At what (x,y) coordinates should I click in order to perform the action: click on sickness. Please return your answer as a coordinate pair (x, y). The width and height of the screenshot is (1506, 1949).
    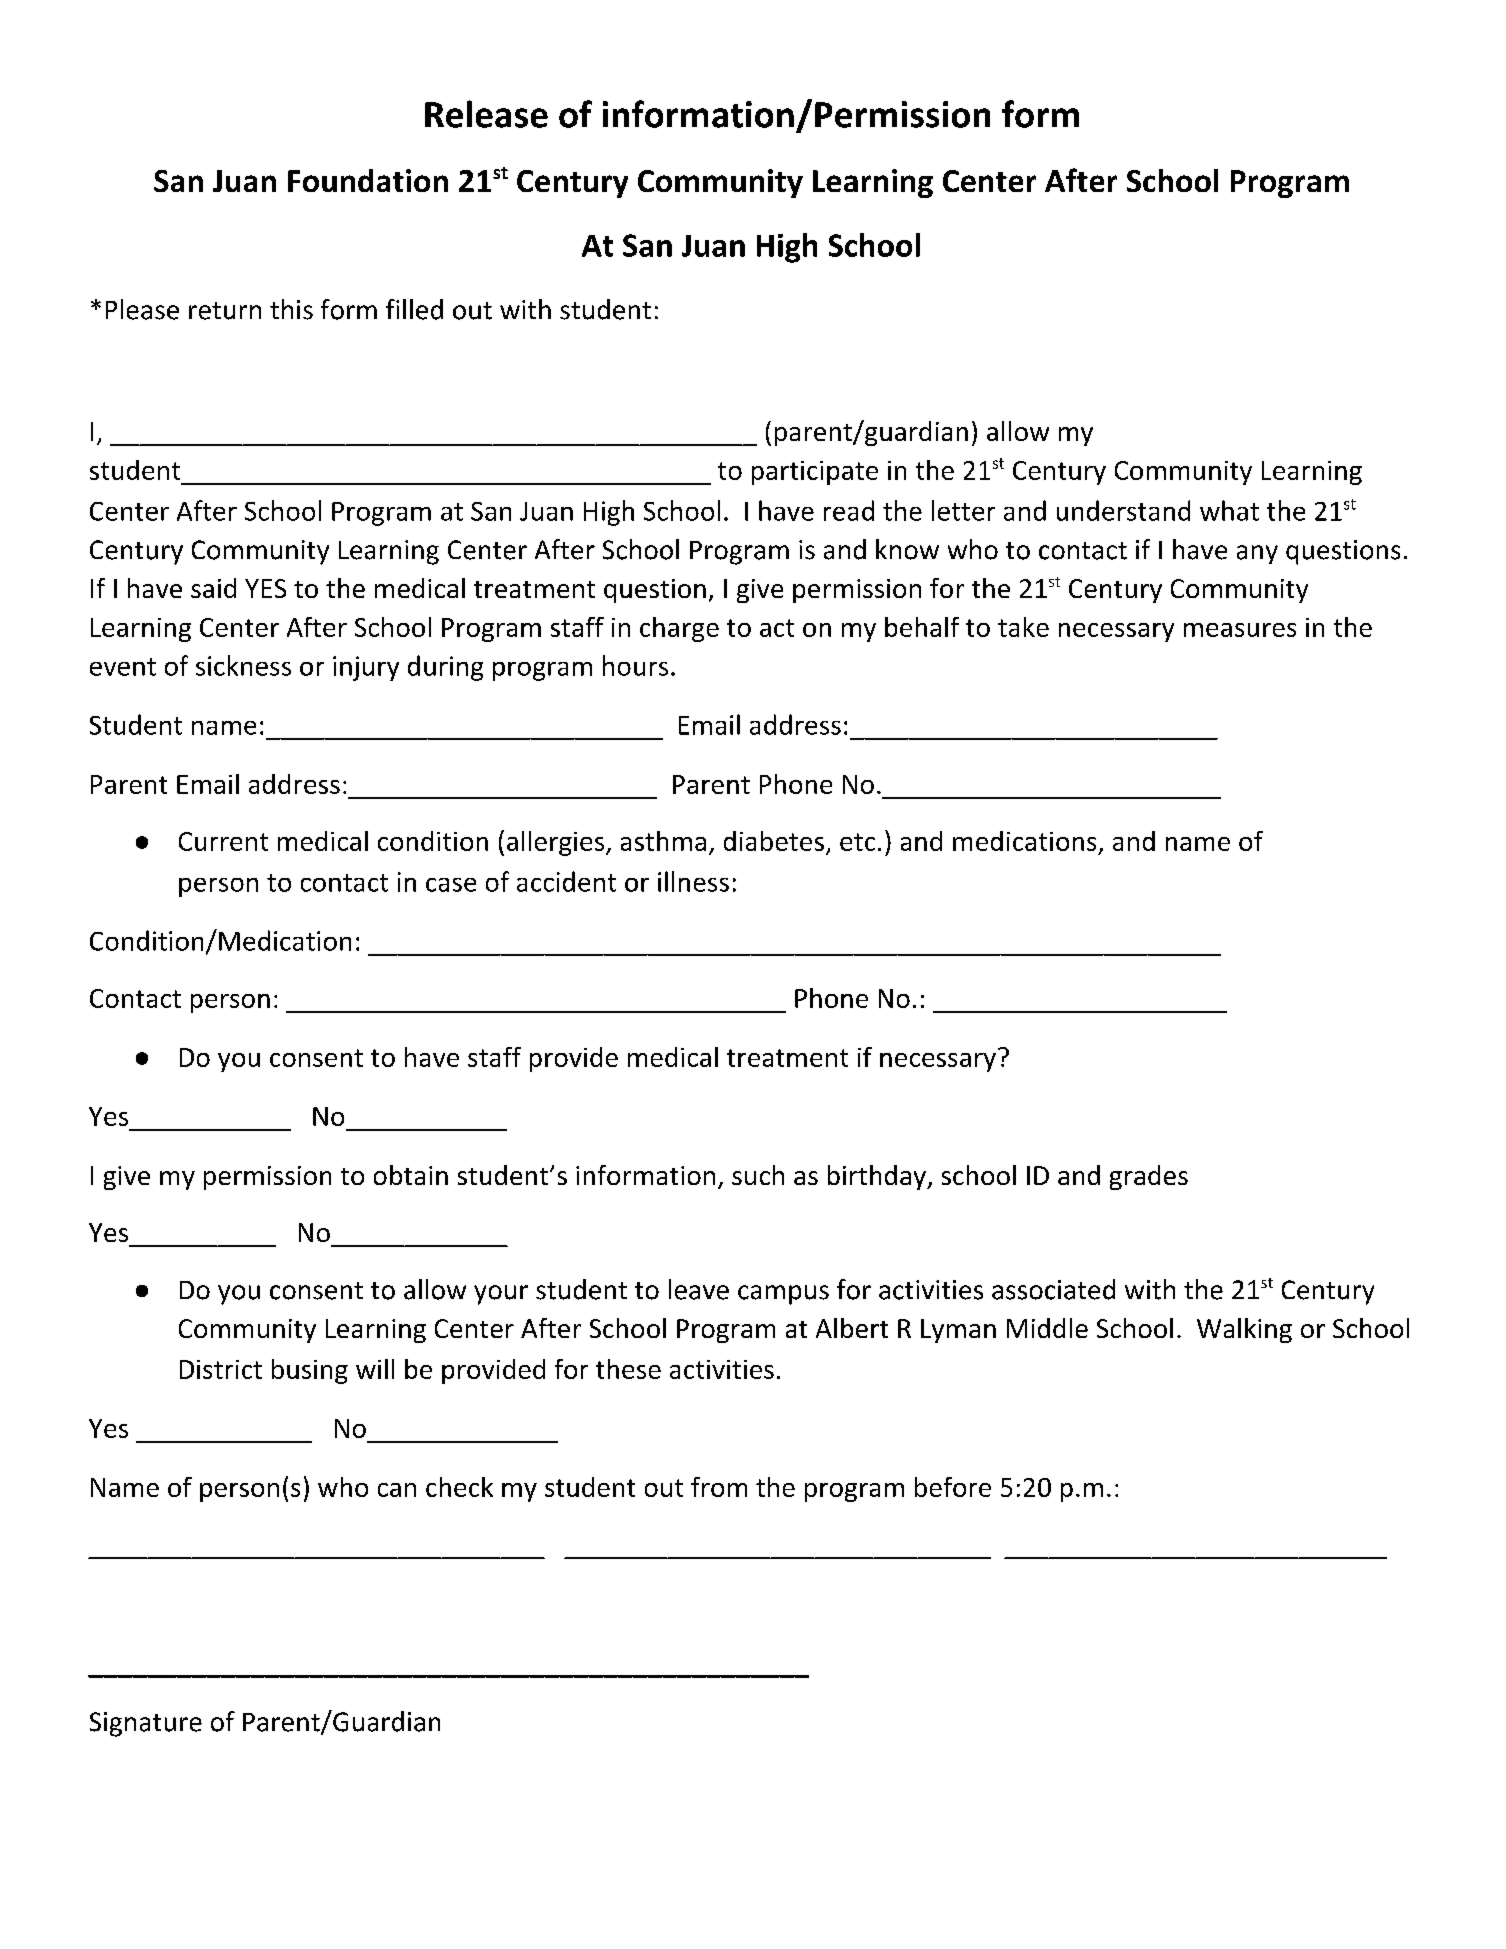
    Looking at the image, I should click on (243, 665).
